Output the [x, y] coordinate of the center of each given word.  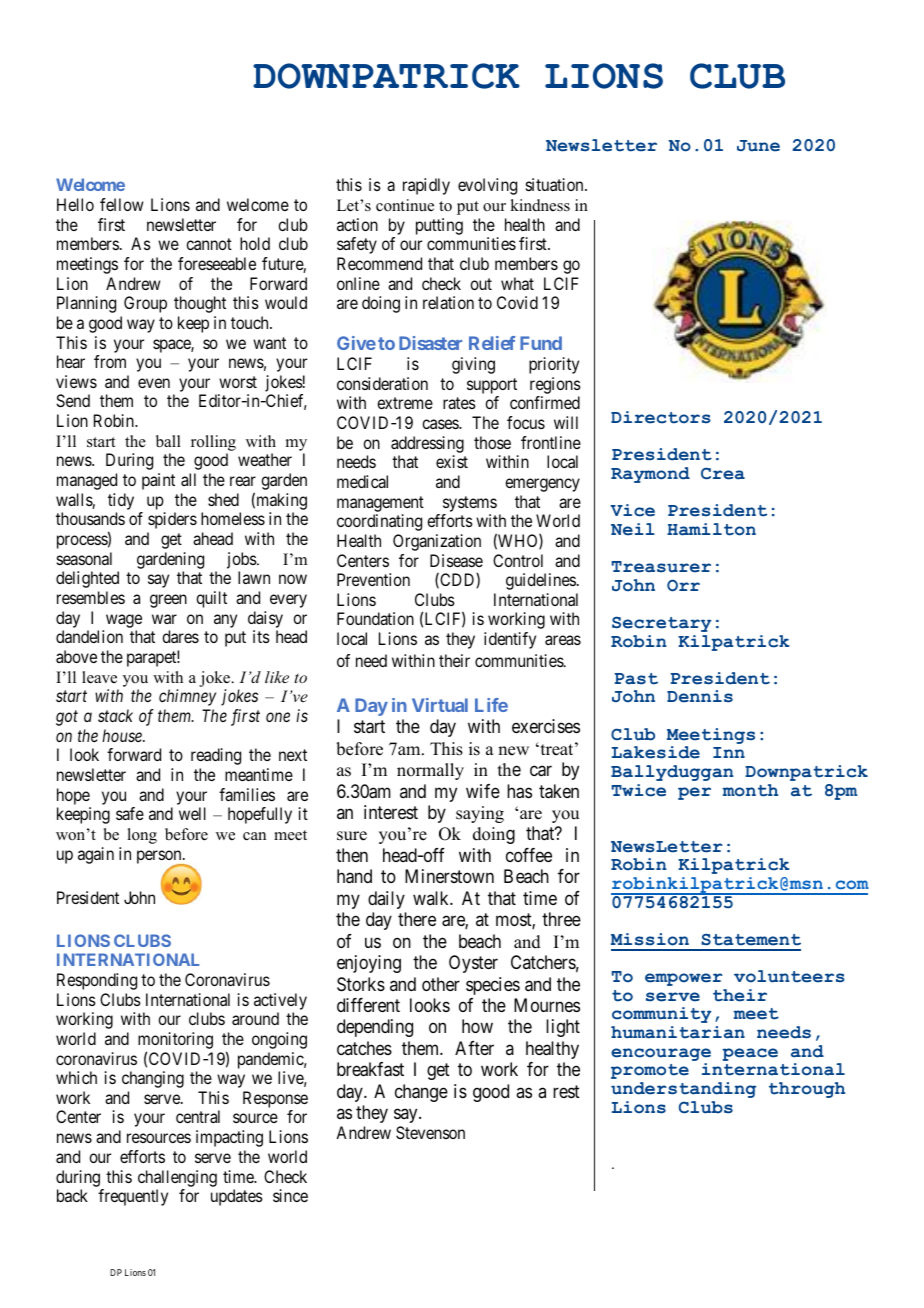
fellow [122, 204]
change [421, 1093]
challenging [177, 1178]
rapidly [426, 186]
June [758, 146]
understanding [683, 1090]
